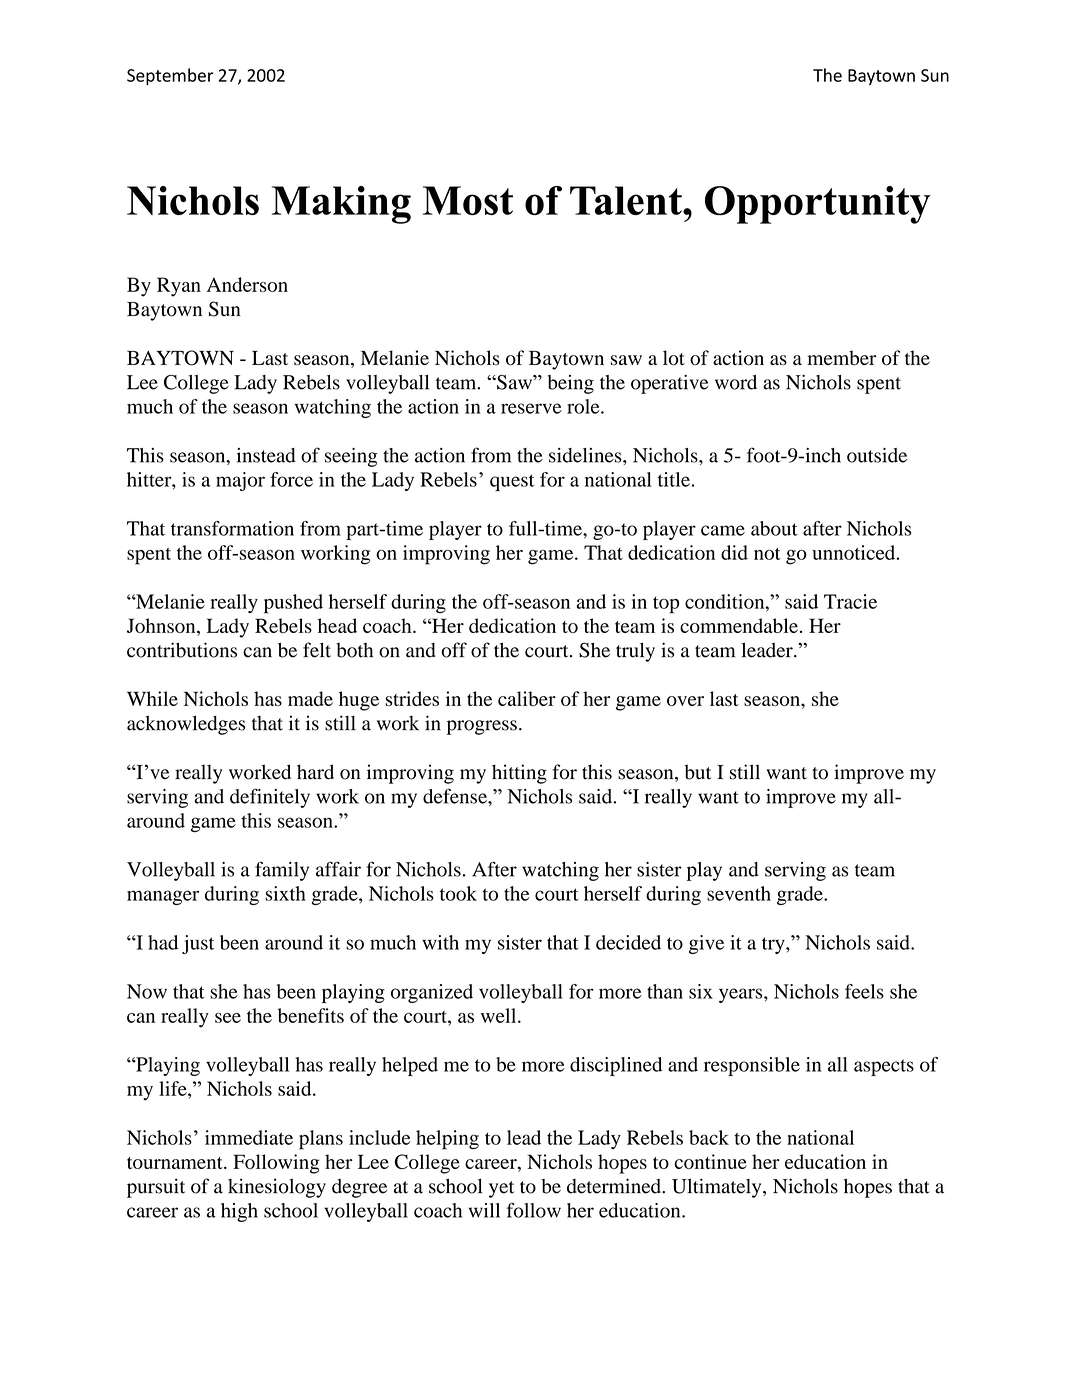 The width and height of the image is (1076, 1392). What do you see at coordinates (170, 76) in the image?
I see `September` at bounding box center [170, 76].
